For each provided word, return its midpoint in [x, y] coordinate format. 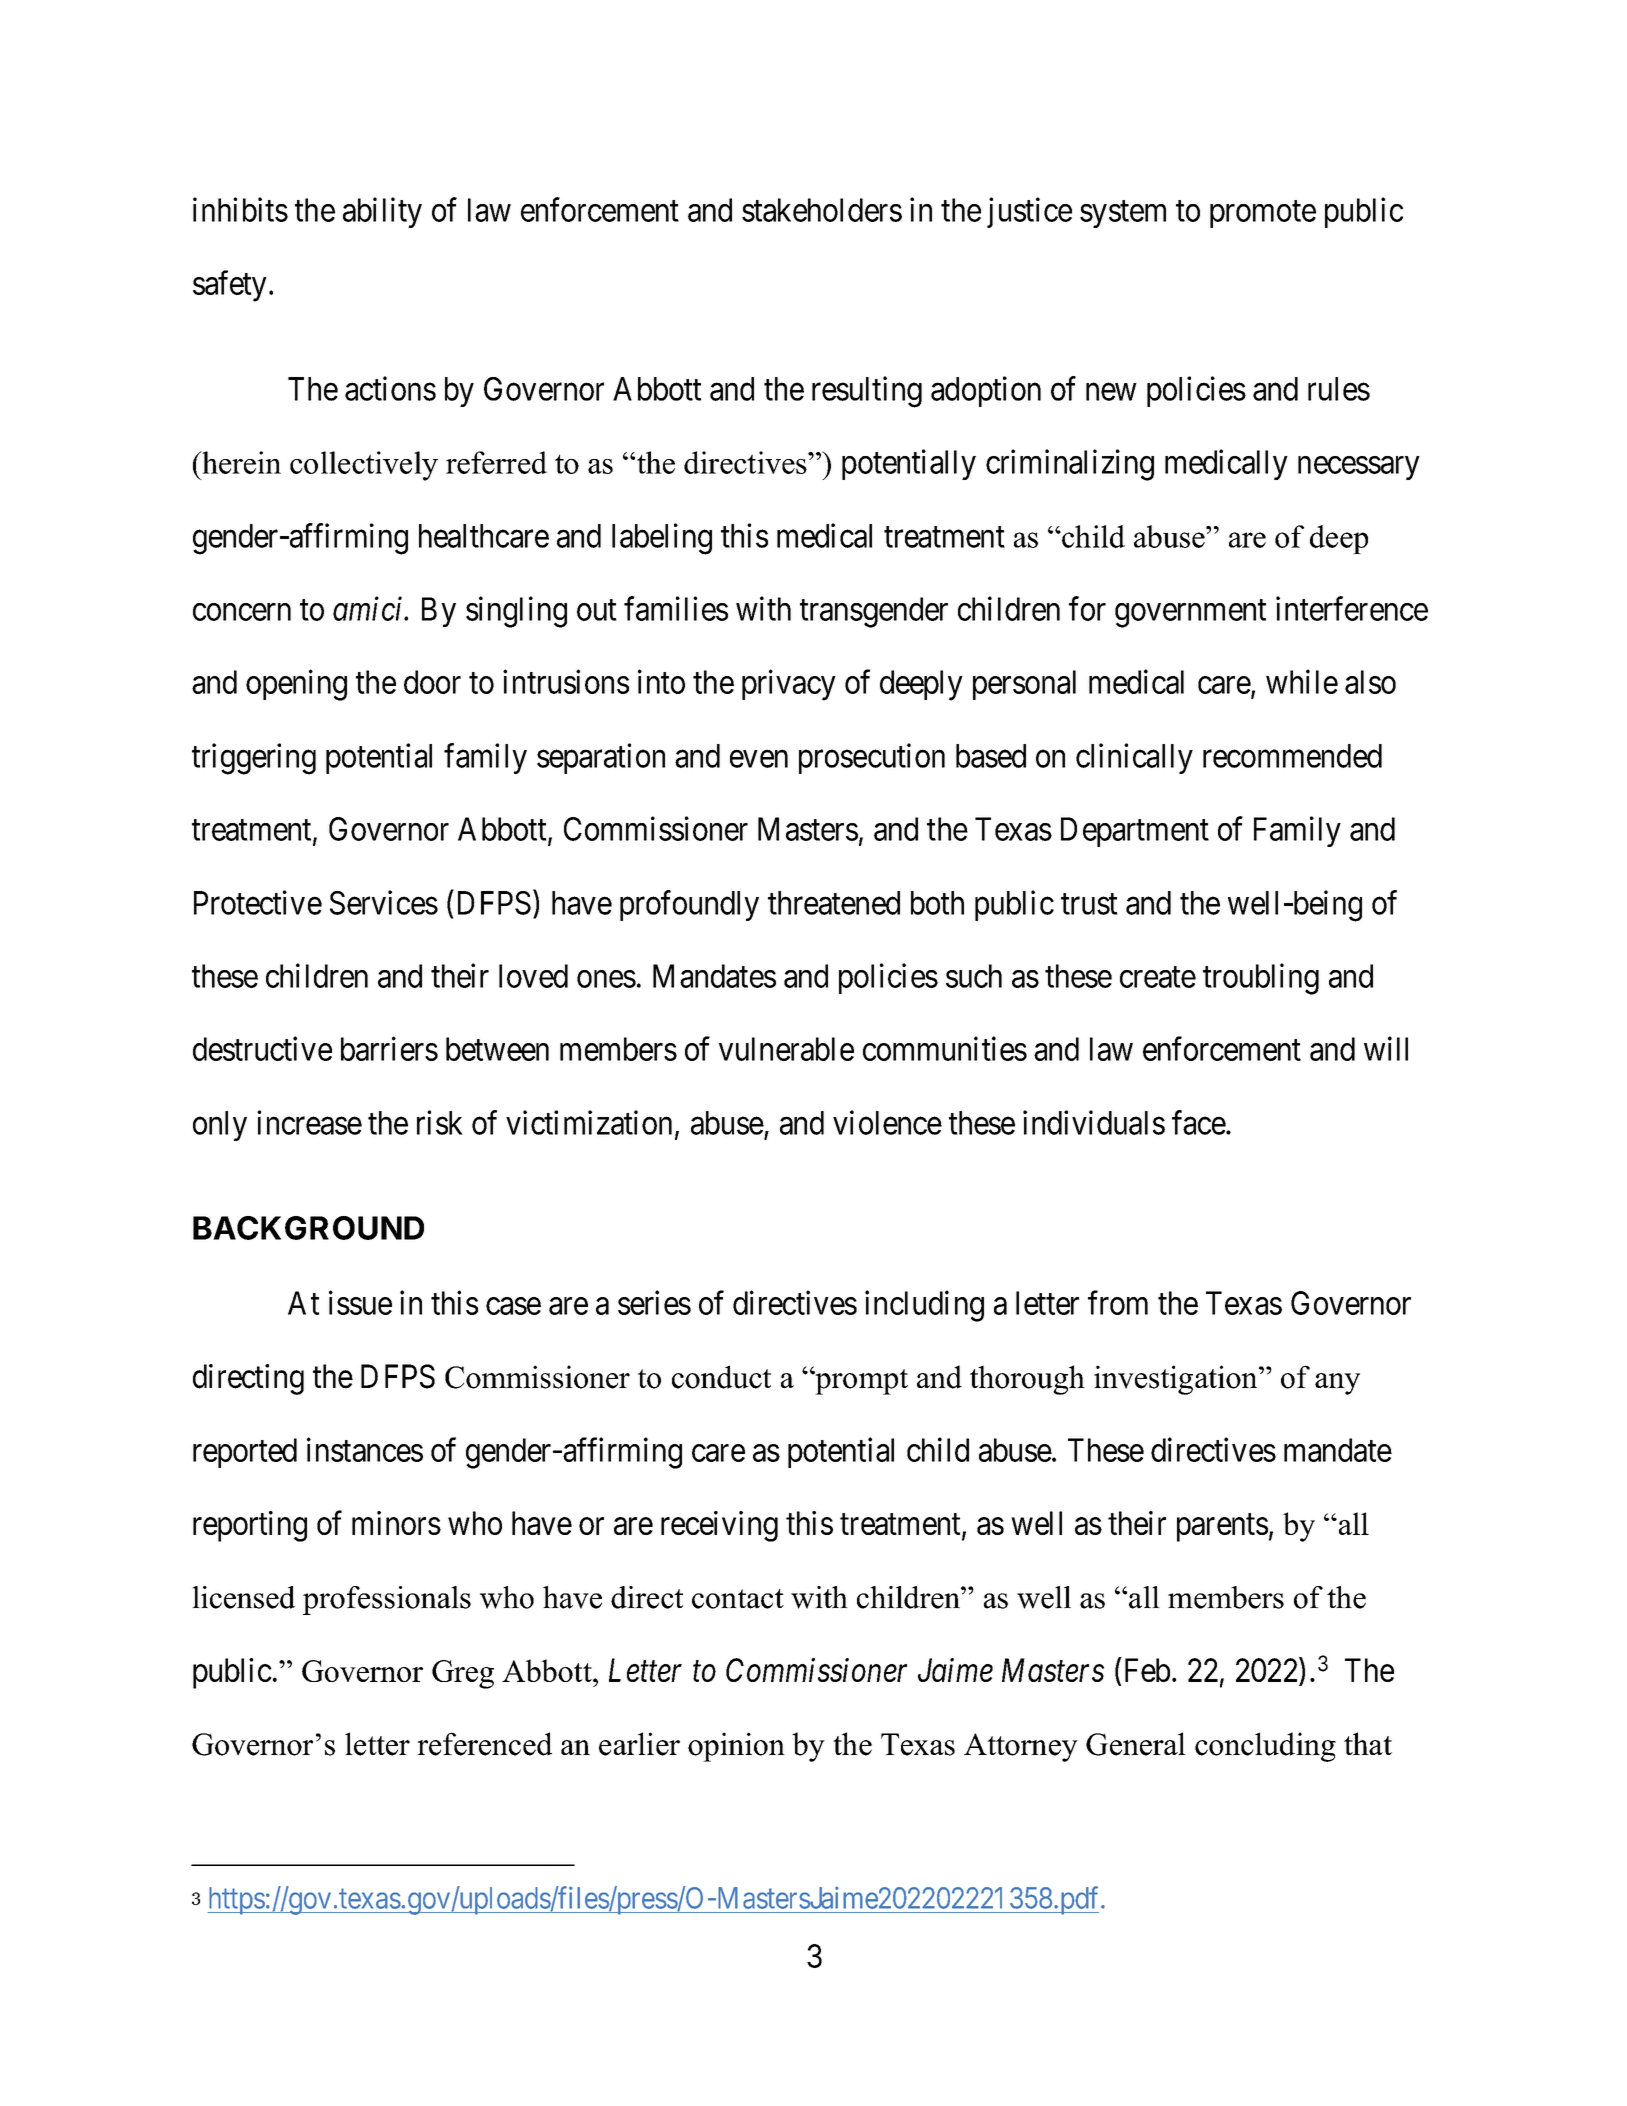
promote [1263, 214]
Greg [463, 1674]
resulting [867, 392]
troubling [1261, 979]
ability [382, 212]
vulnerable [786, 1049]
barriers [389, 1048]
